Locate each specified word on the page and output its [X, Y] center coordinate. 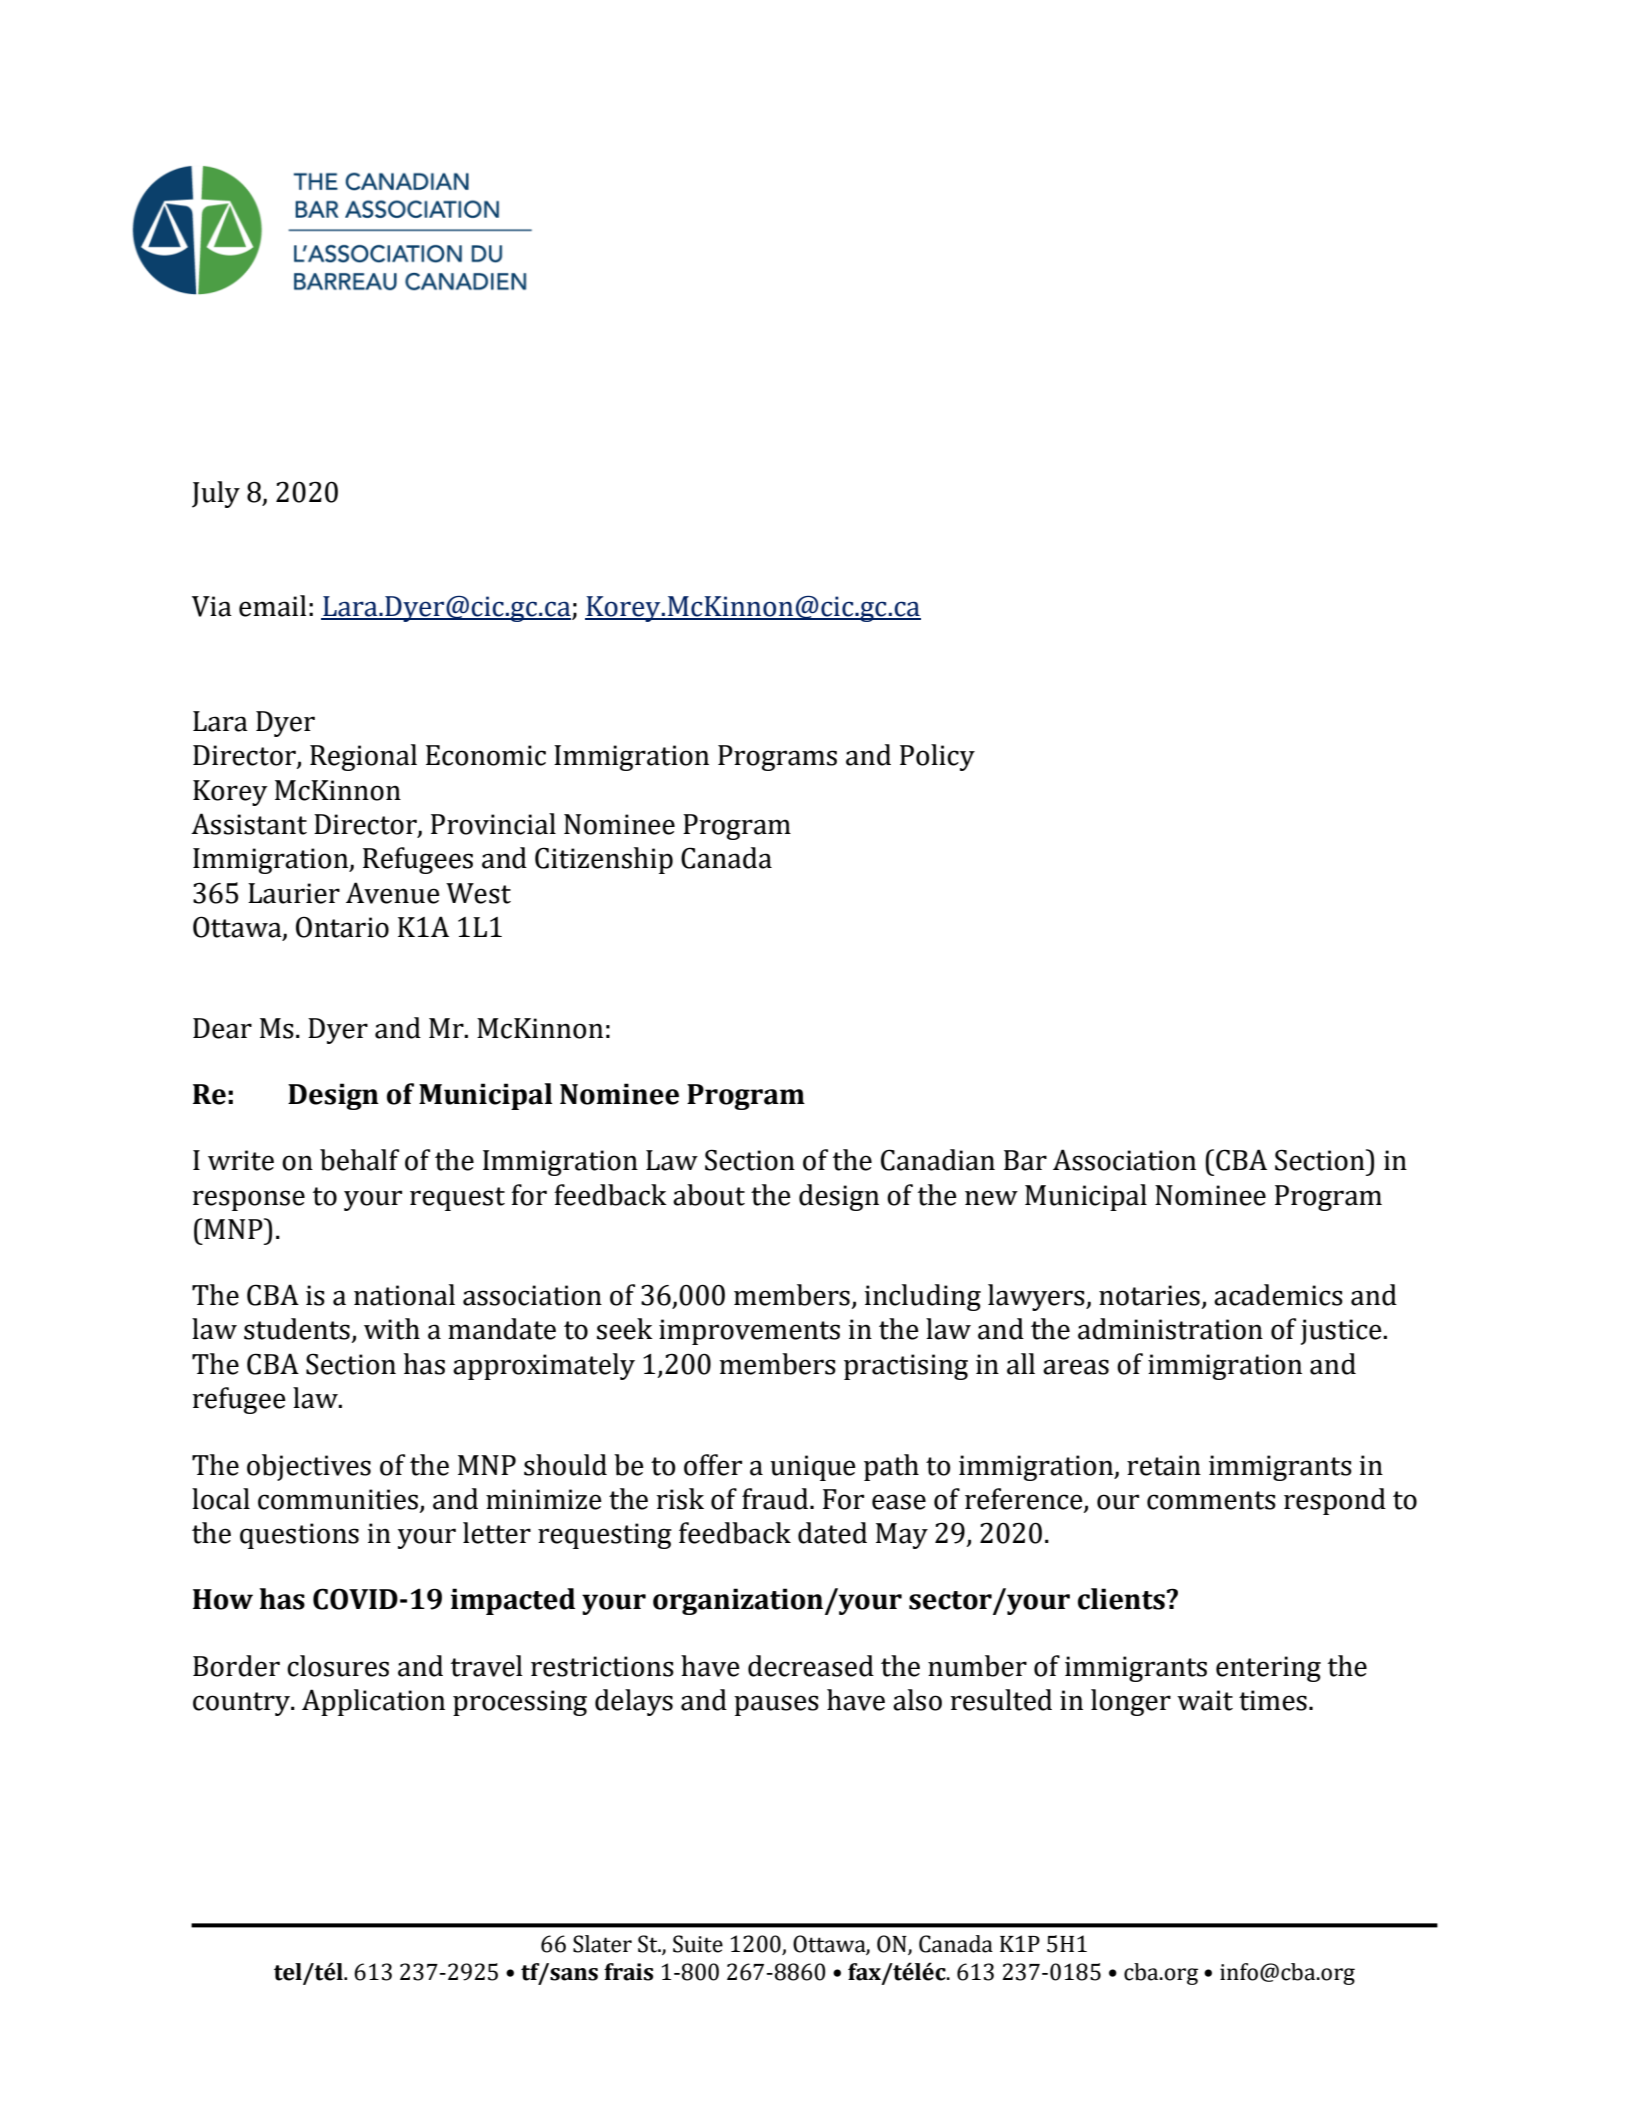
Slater [602, 1944]
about [709, 1195]
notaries [1149, 1295]
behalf [359, 1160]
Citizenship [604, 860]
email [273, 606]
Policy [937, 757]
